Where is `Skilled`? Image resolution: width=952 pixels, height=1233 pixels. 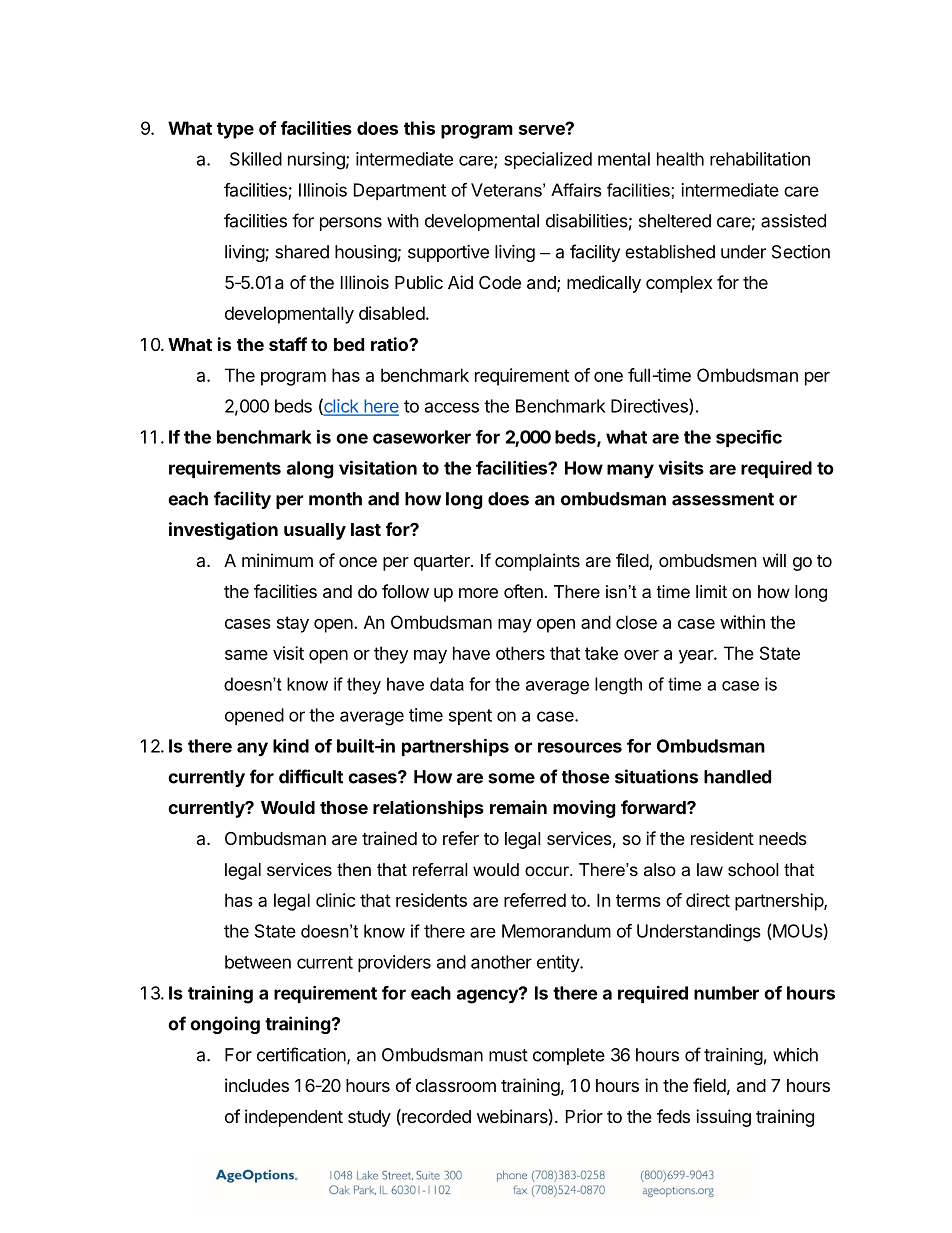
Skilled is located at coordinates (256, 159).
